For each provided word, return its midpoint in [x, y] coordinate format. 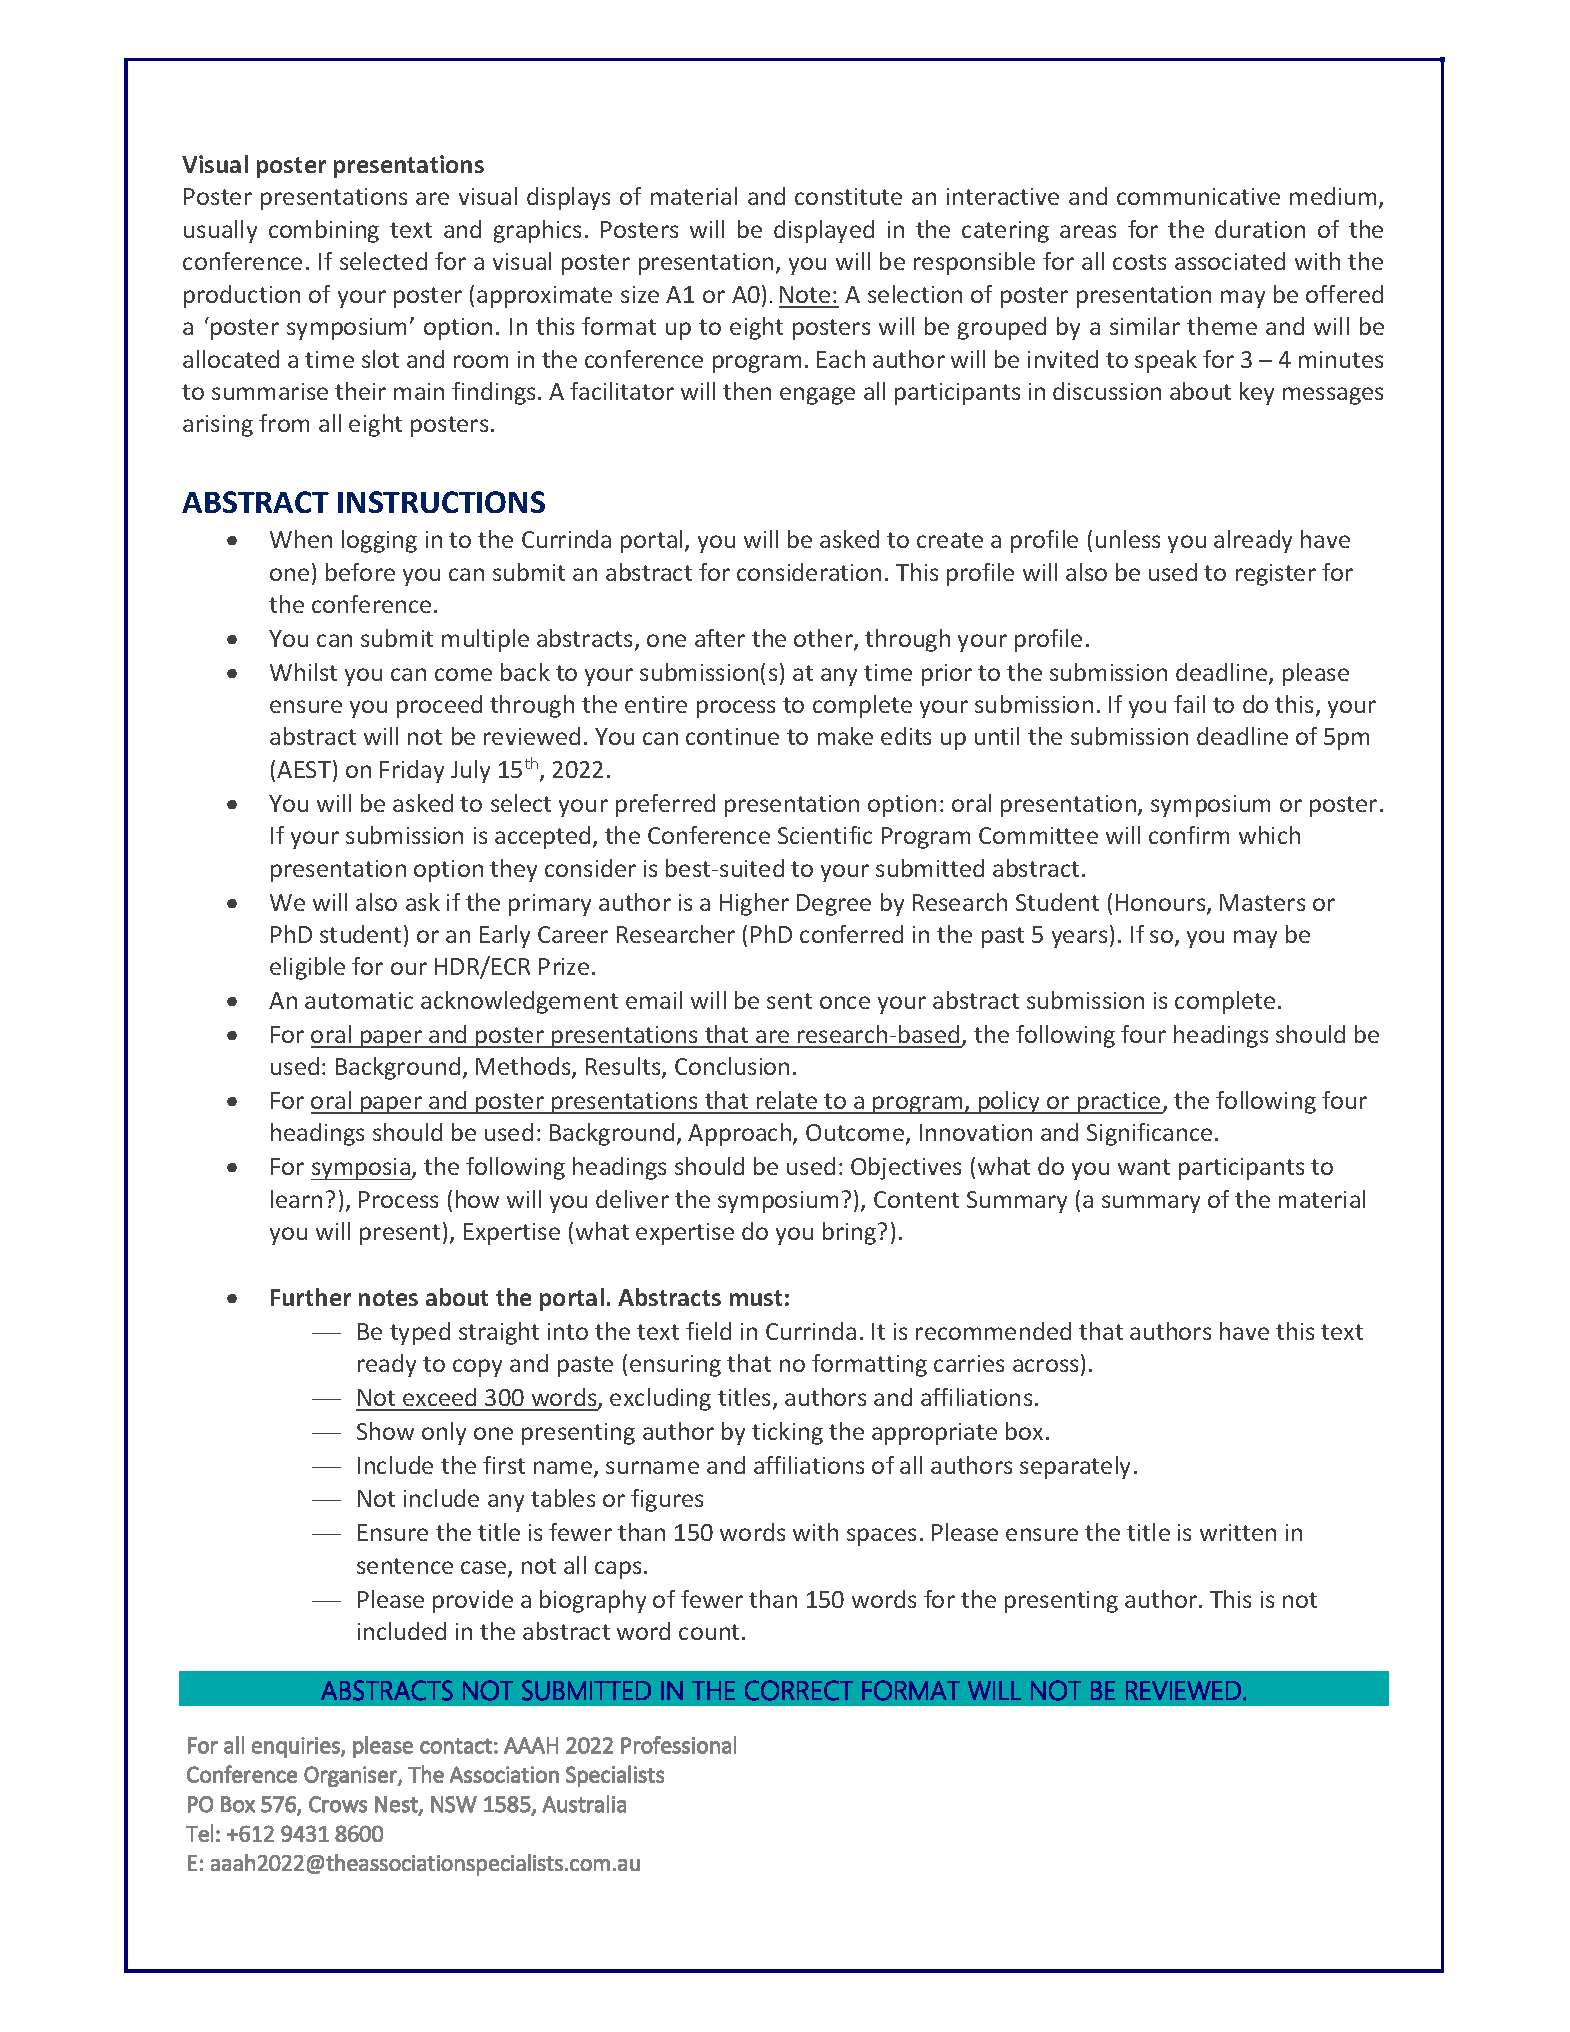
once [845, 1002]
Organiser [351, 1776]
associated [1230, 261]
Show [385, 1431]
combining [324, 231]
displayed [824, 231]
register [1276, 575]
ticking [787, 1433]
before [360, 572]
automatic [359, 1000]
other [824, 639]
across [1047, 1367]
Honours [1162, 904]
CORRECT [799, 1690]
